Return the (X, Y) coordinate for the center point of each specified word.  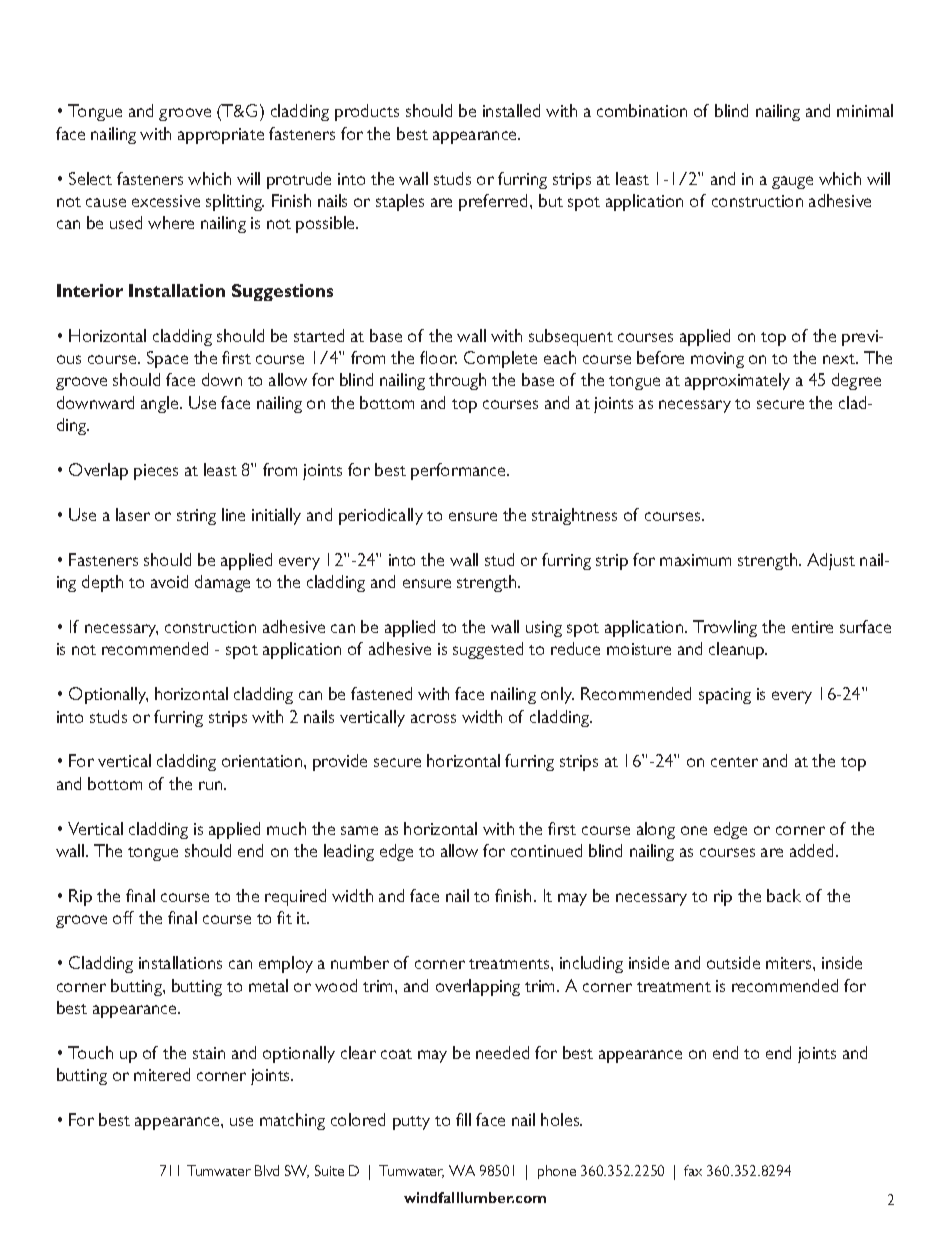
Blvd (267, 1170)
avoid (169, 581)
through (457, 381)
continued (546, 850)
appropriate (221, 136)
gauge (792, 182)
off (123, 917)
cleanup (738, 650)
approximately (737, 381)
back (784, 895)
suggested (488, 650)
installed (511, 110)
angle (161, 404)
